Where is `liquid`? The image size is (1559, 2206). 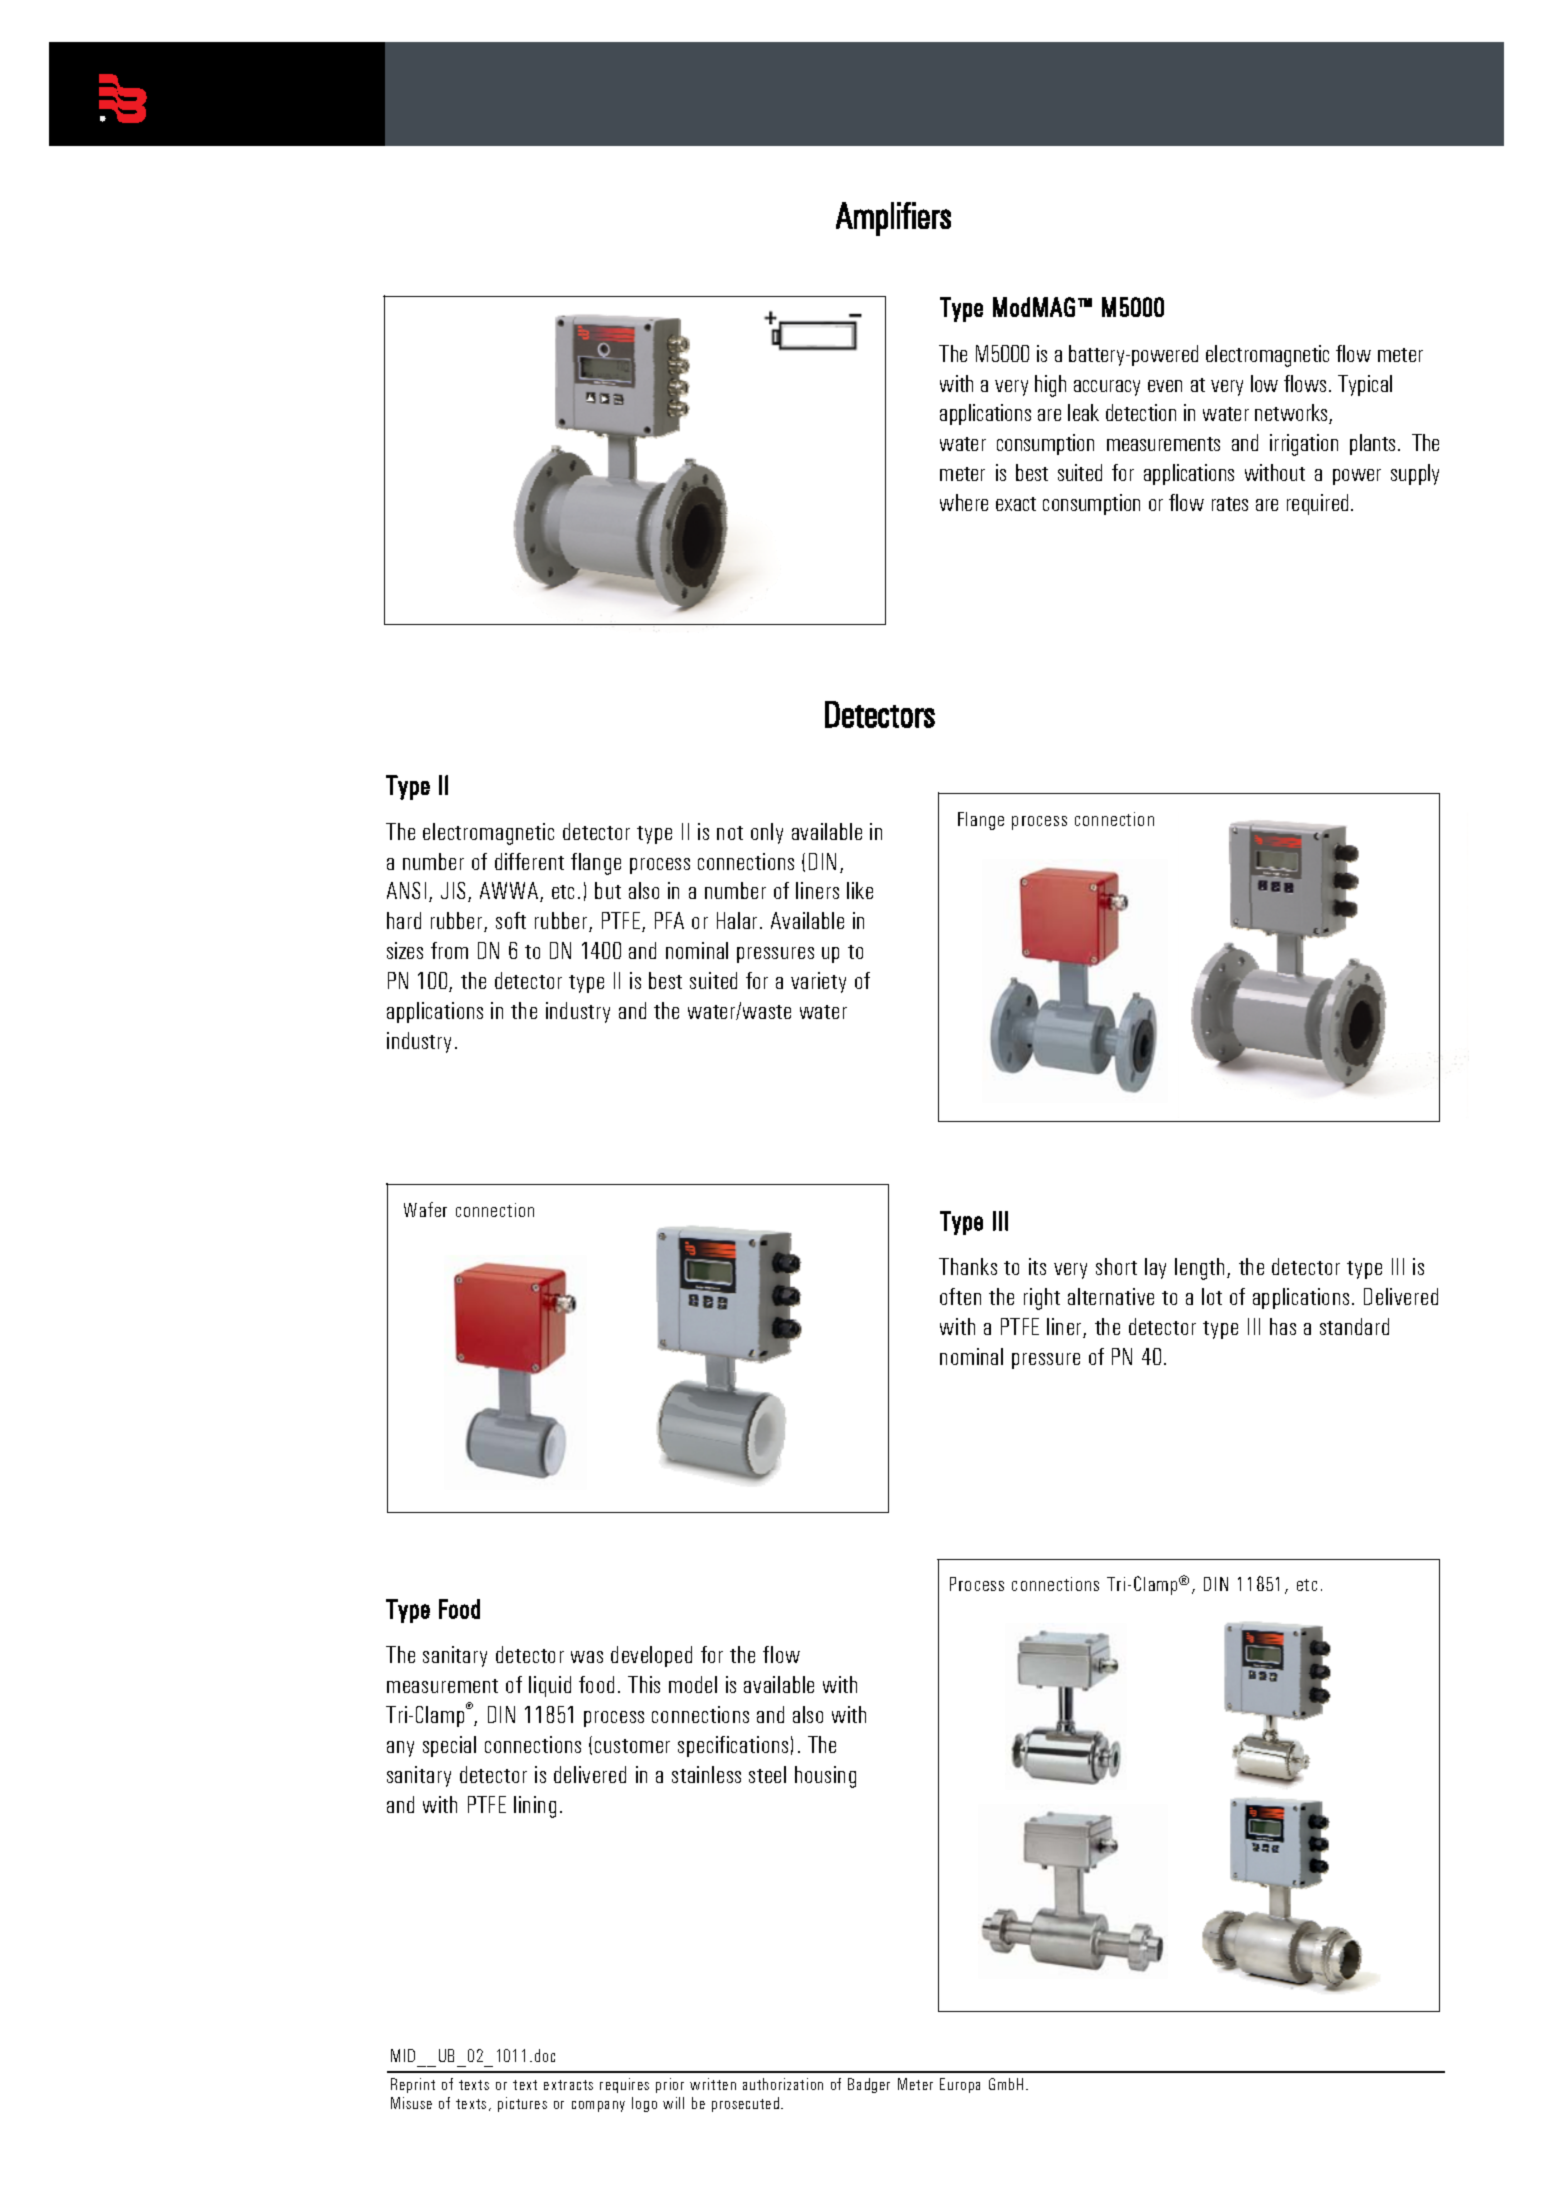 liquid is located at coordinates (550, 1686).
